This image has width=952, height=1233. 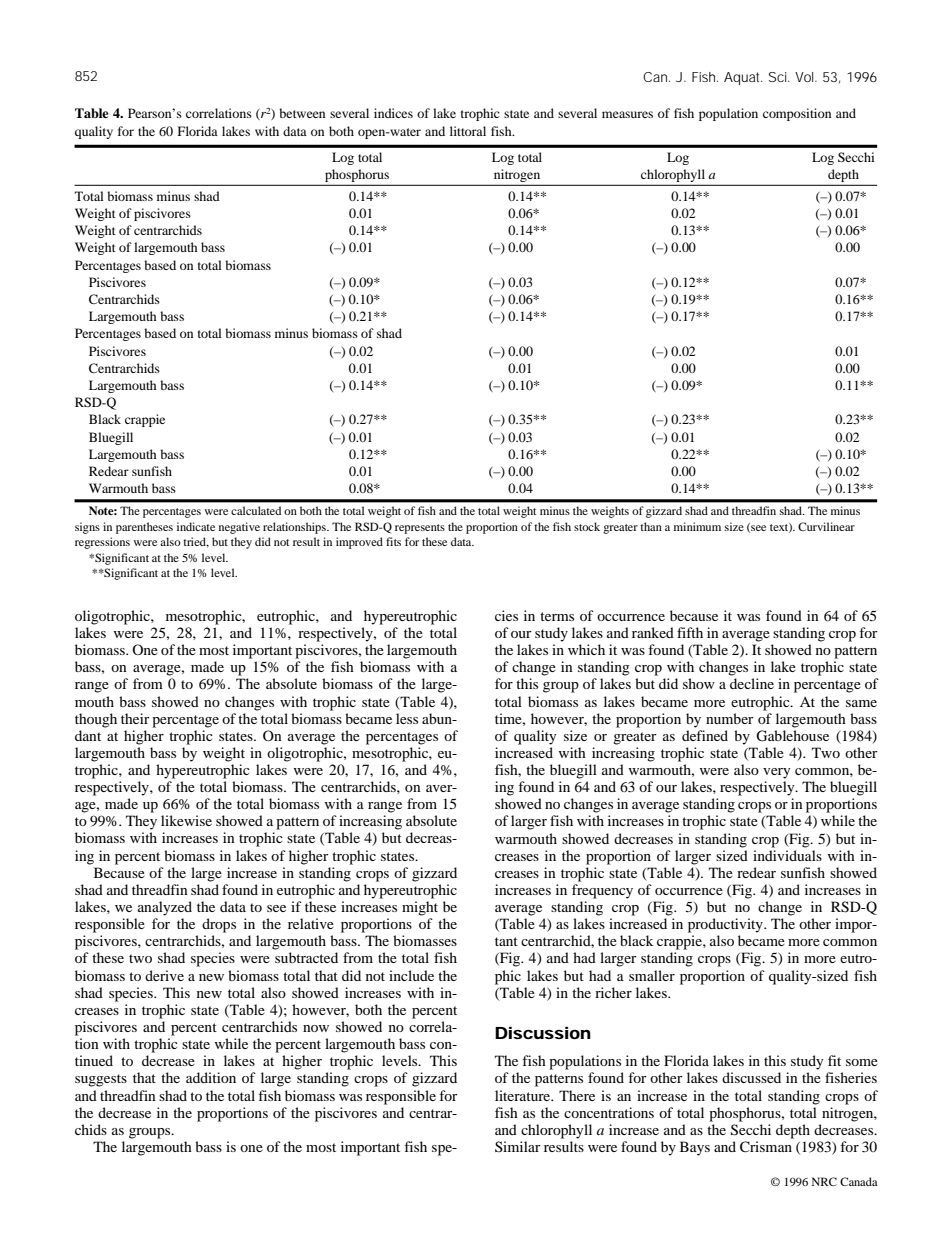 I want to click on between, so click(x=302, y=113).
